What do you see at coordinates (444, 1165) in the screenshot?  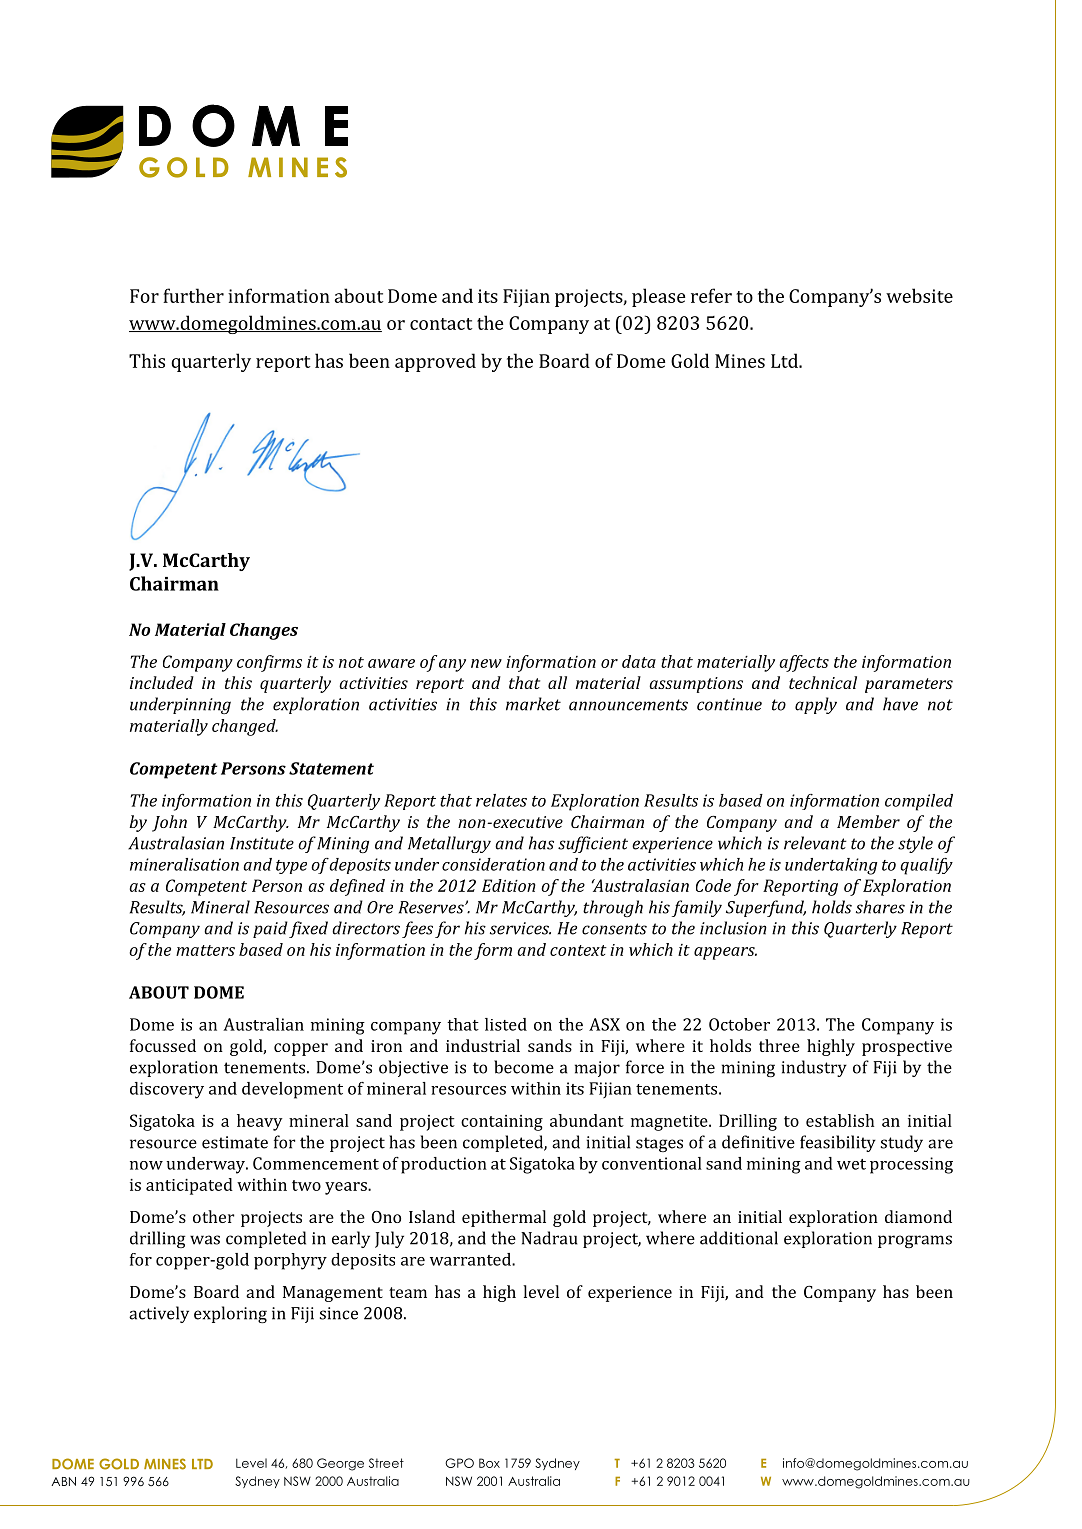 I see `production` at bounding box center [444, 1165].
